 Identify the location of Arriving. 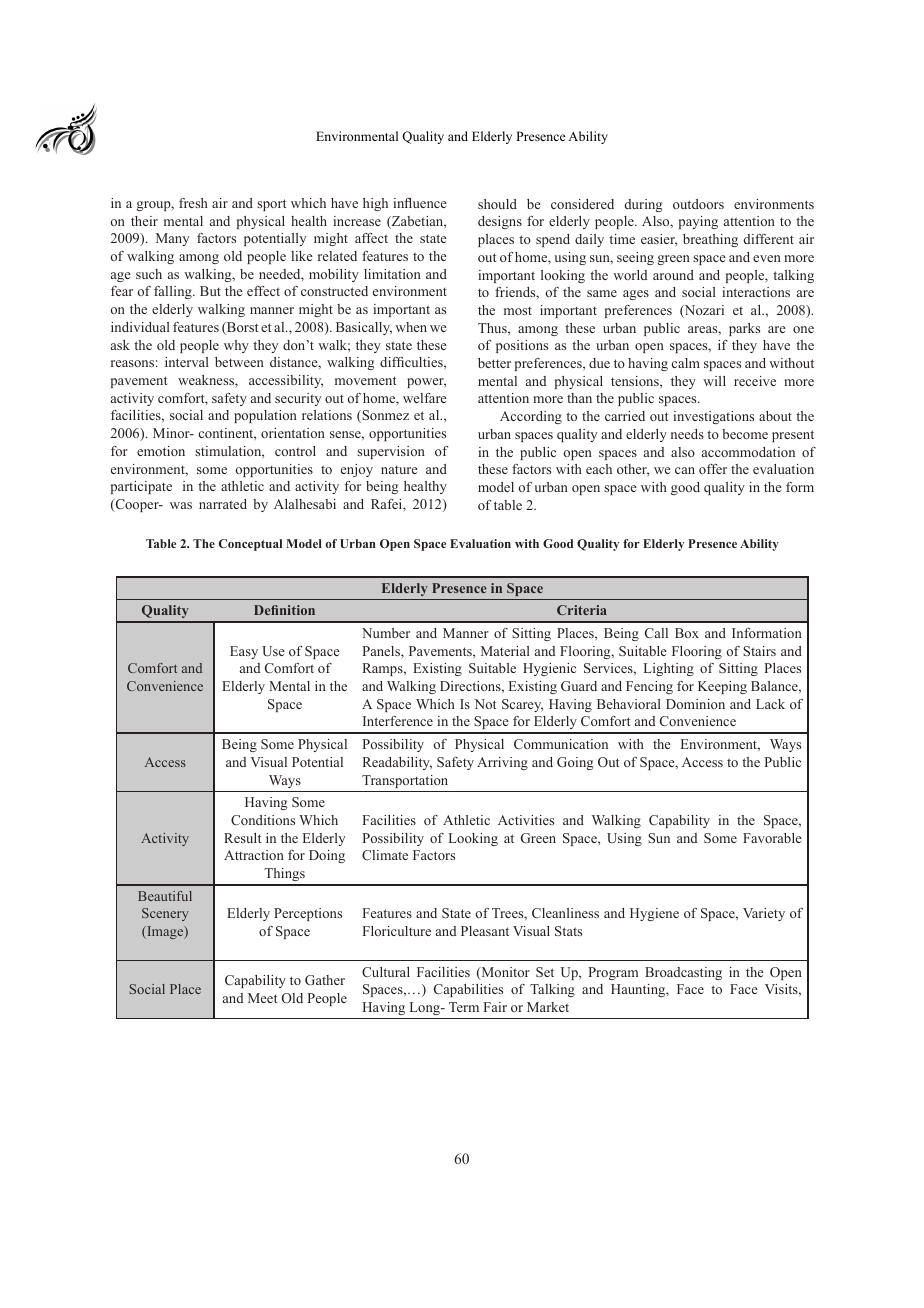
(502, 763).
